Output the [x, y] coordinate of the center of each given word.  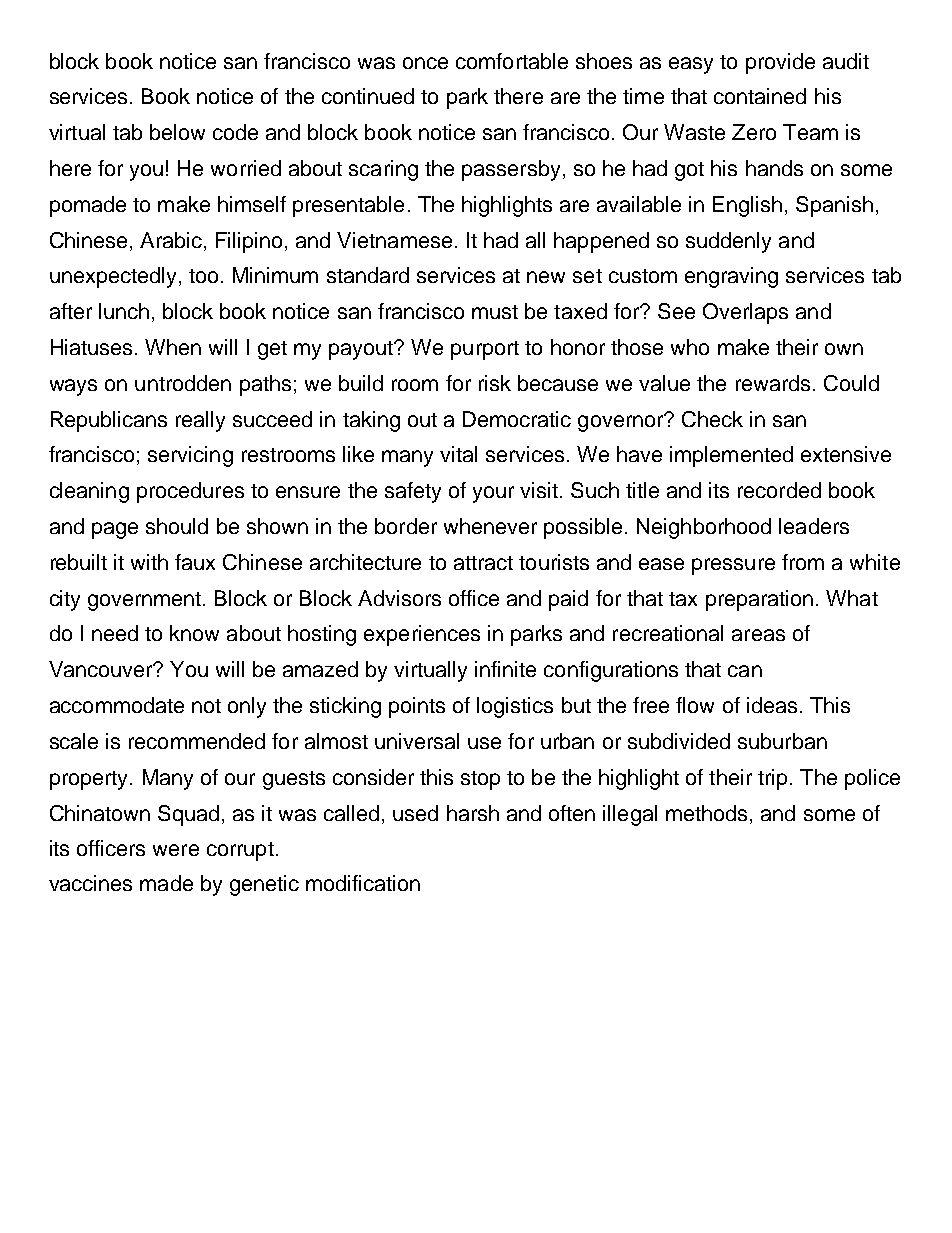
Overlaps [745, 313]
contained [760, 96]
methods [706, 813]
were [176, 850]
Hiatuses [91, 347]
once [425, 63]
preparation [759, 600]
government [146, 601]
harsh [473, 813]
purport [485, 350]
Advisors [399, 598]
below [177, 132]
